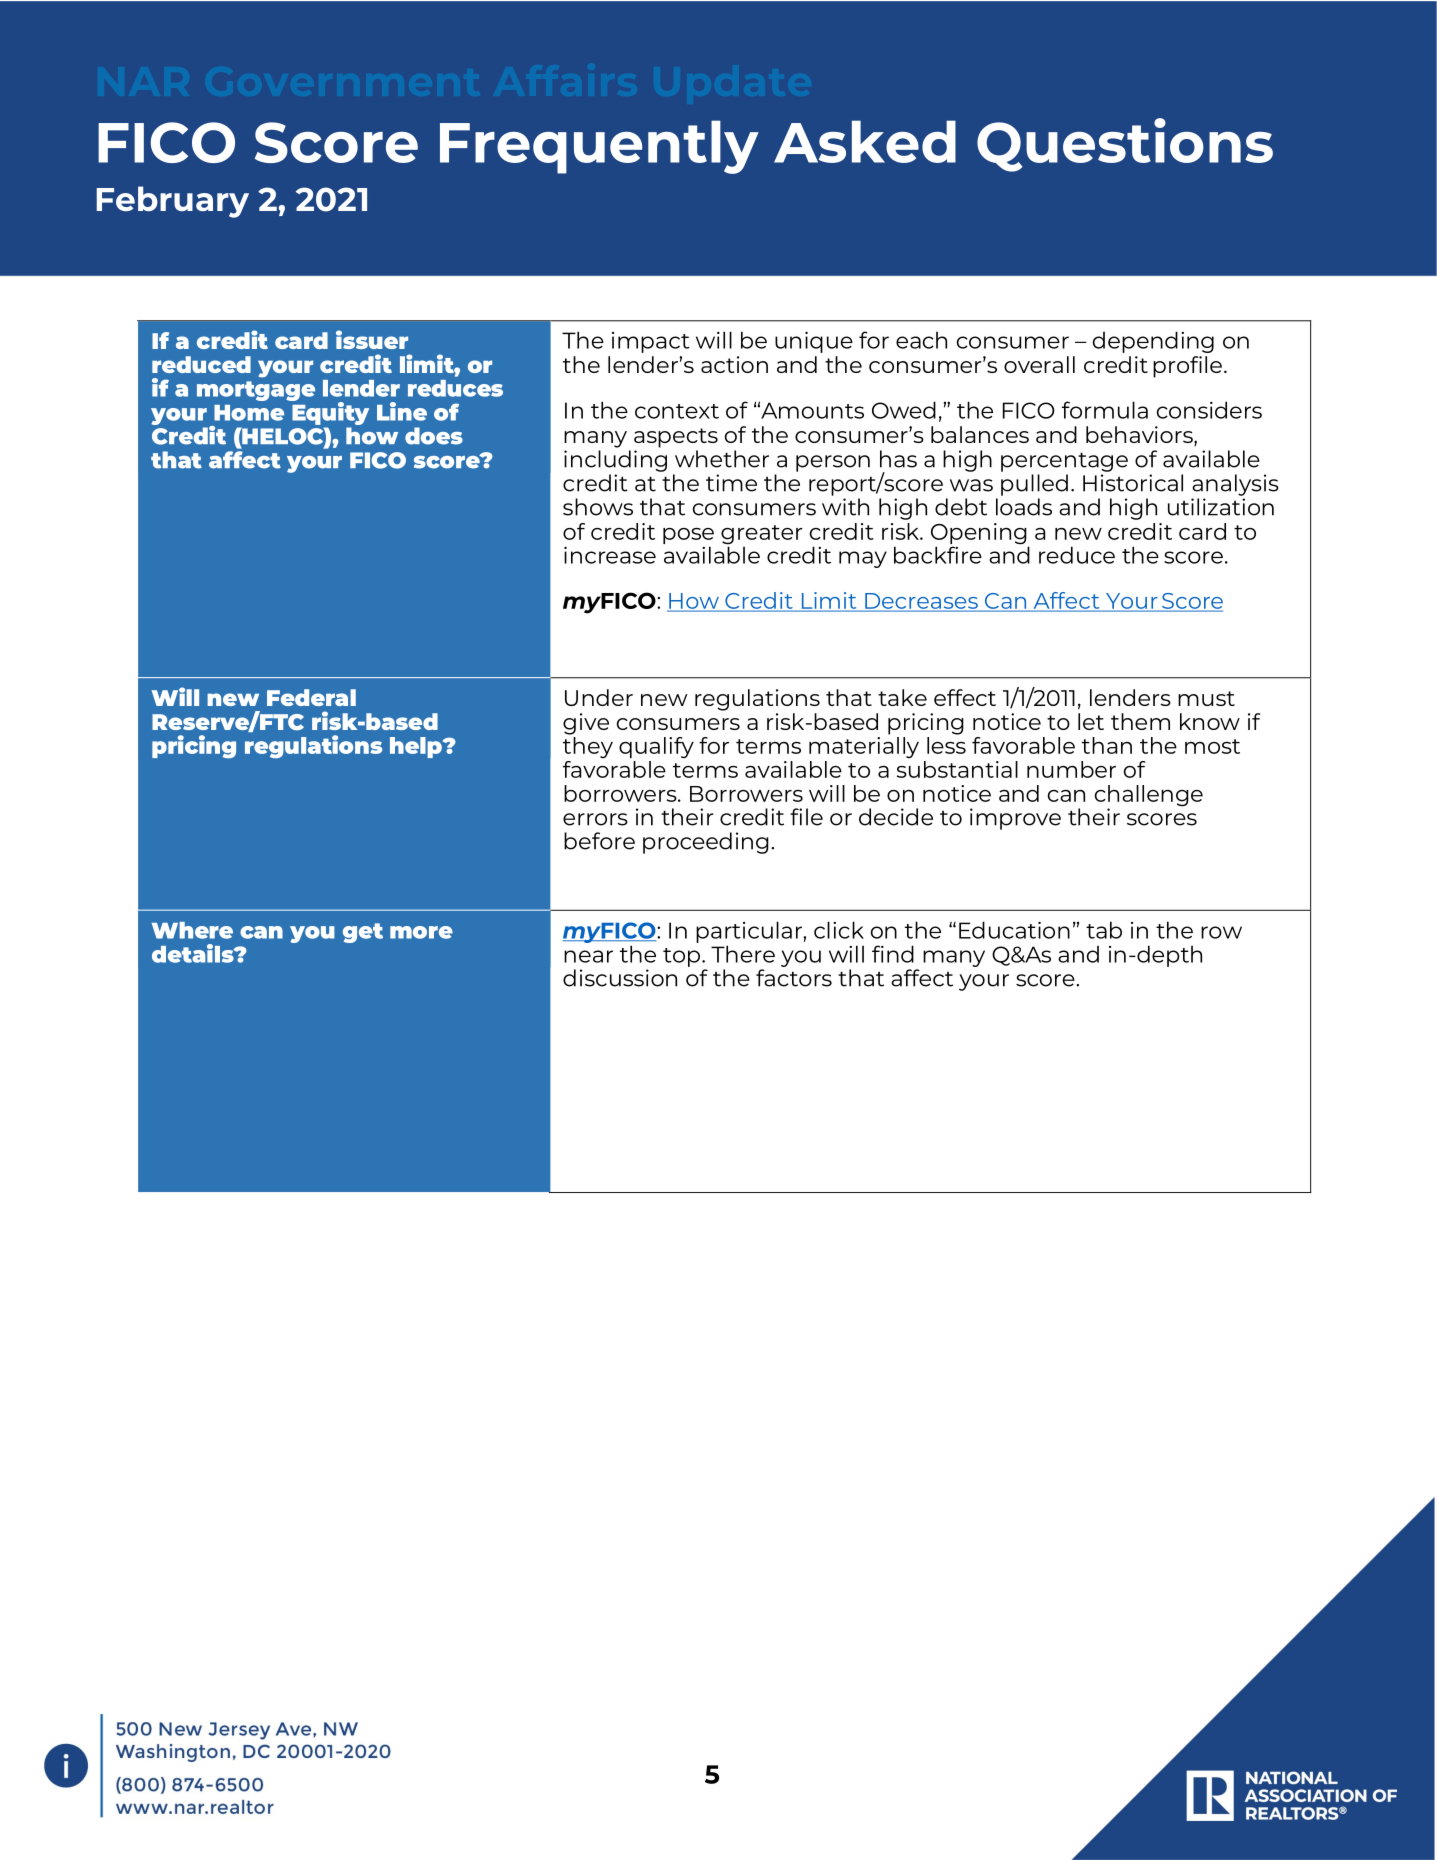  What do you see at coordinates (1140, 434) in the screenshot?
I see `behaviors` at bounding box center [1140, 434].
